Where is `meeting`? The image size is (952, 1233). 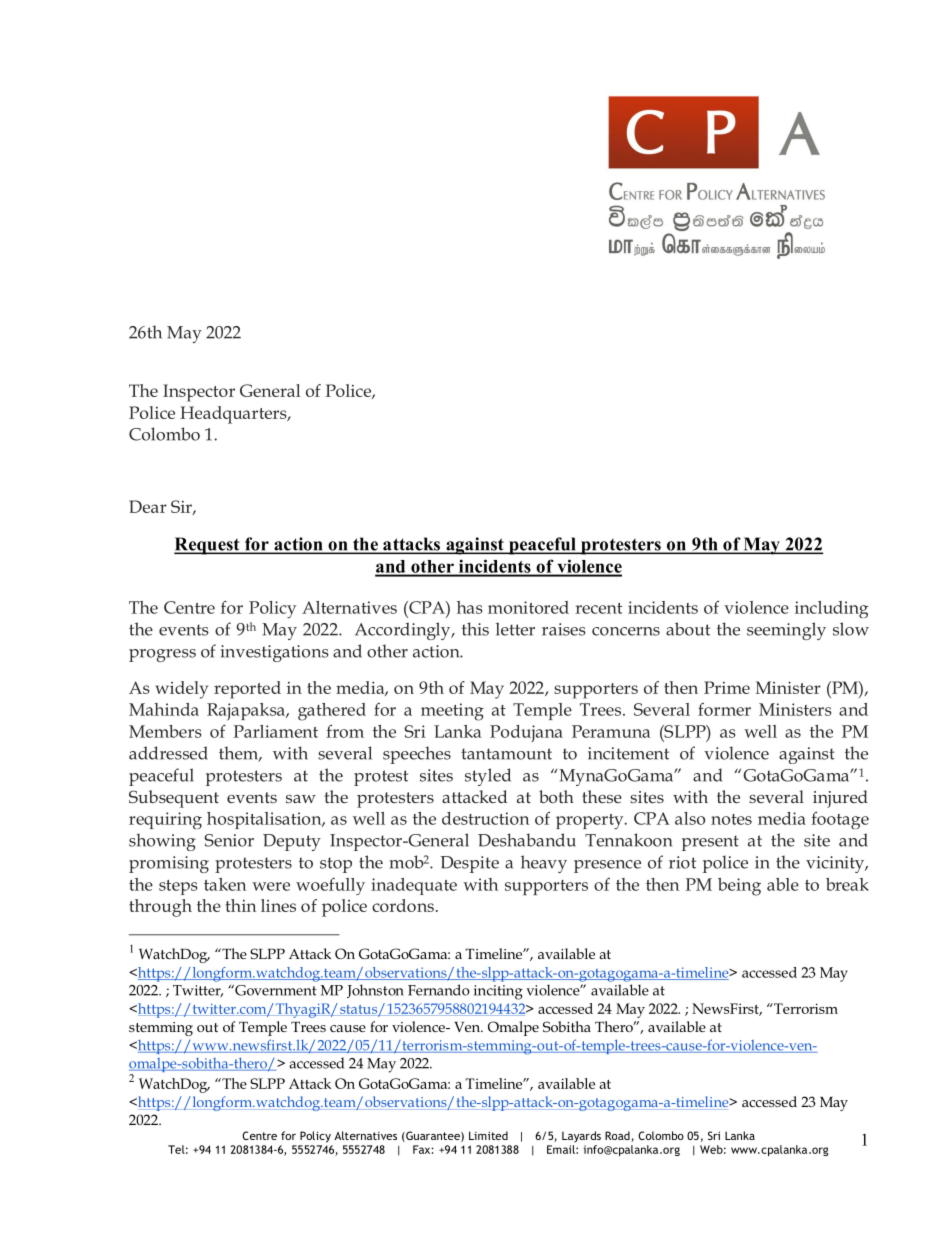 meeting is located at coordinates (452, 712).
